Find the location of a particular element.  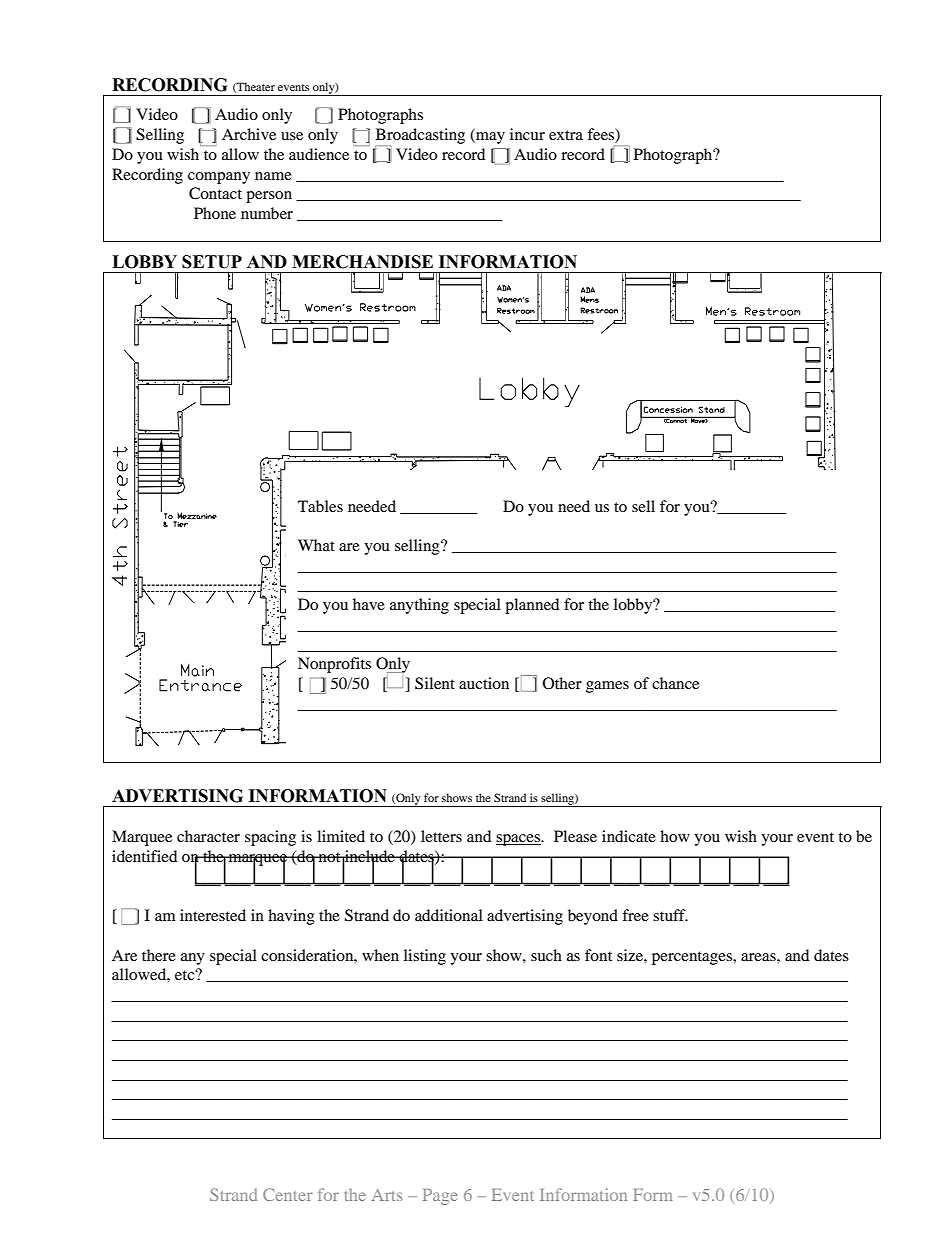

Silent is located at coordinates (435, 683).
